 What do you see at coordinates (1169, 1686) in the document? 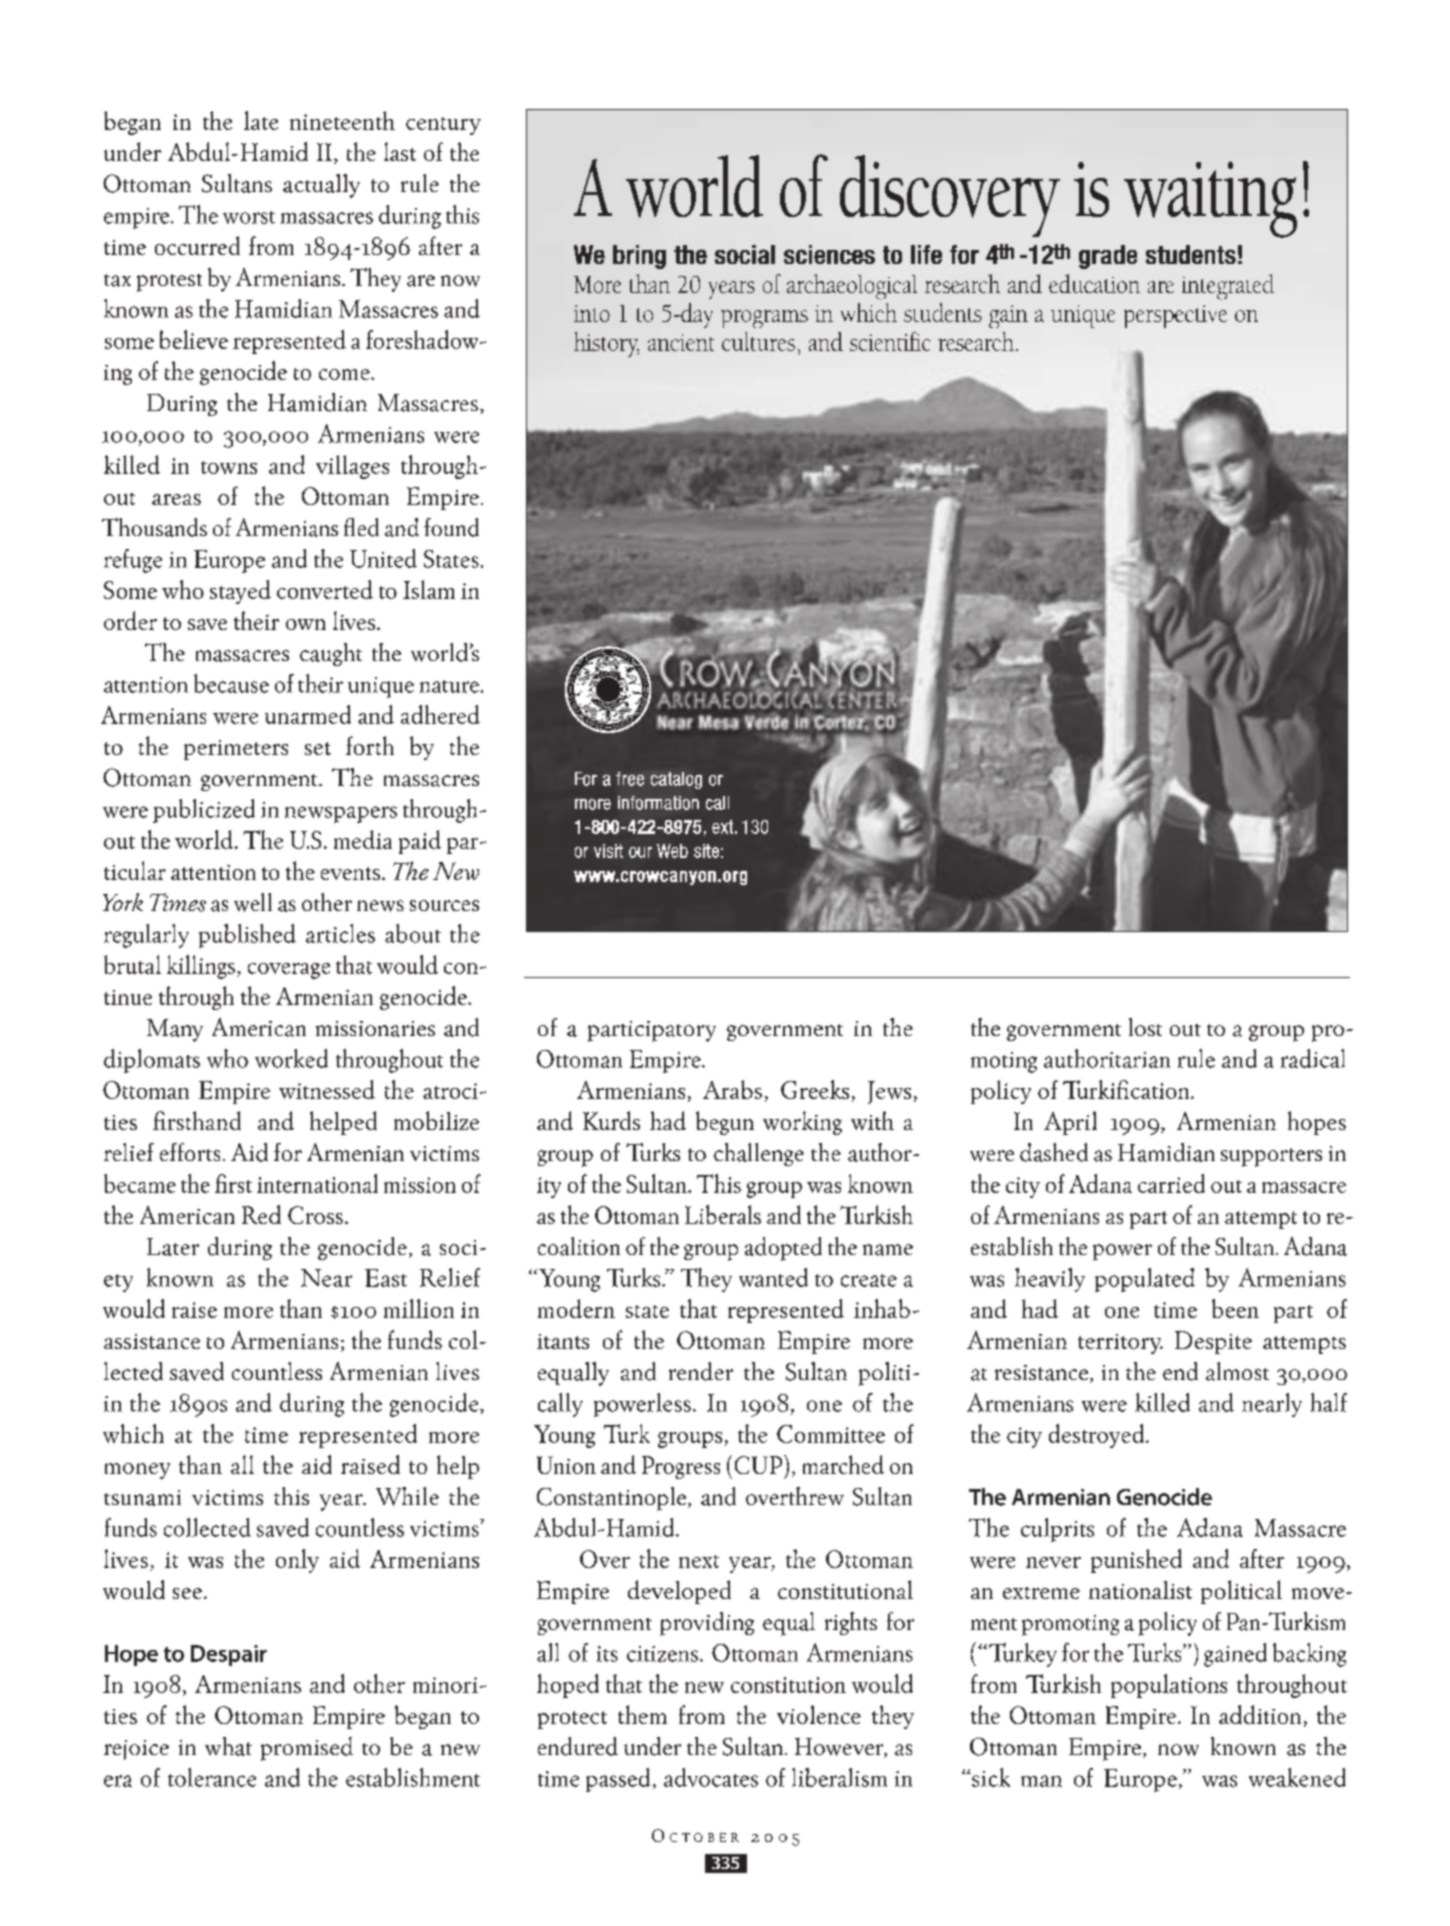
I see `populations` at bounding box center [1169, 1686].
